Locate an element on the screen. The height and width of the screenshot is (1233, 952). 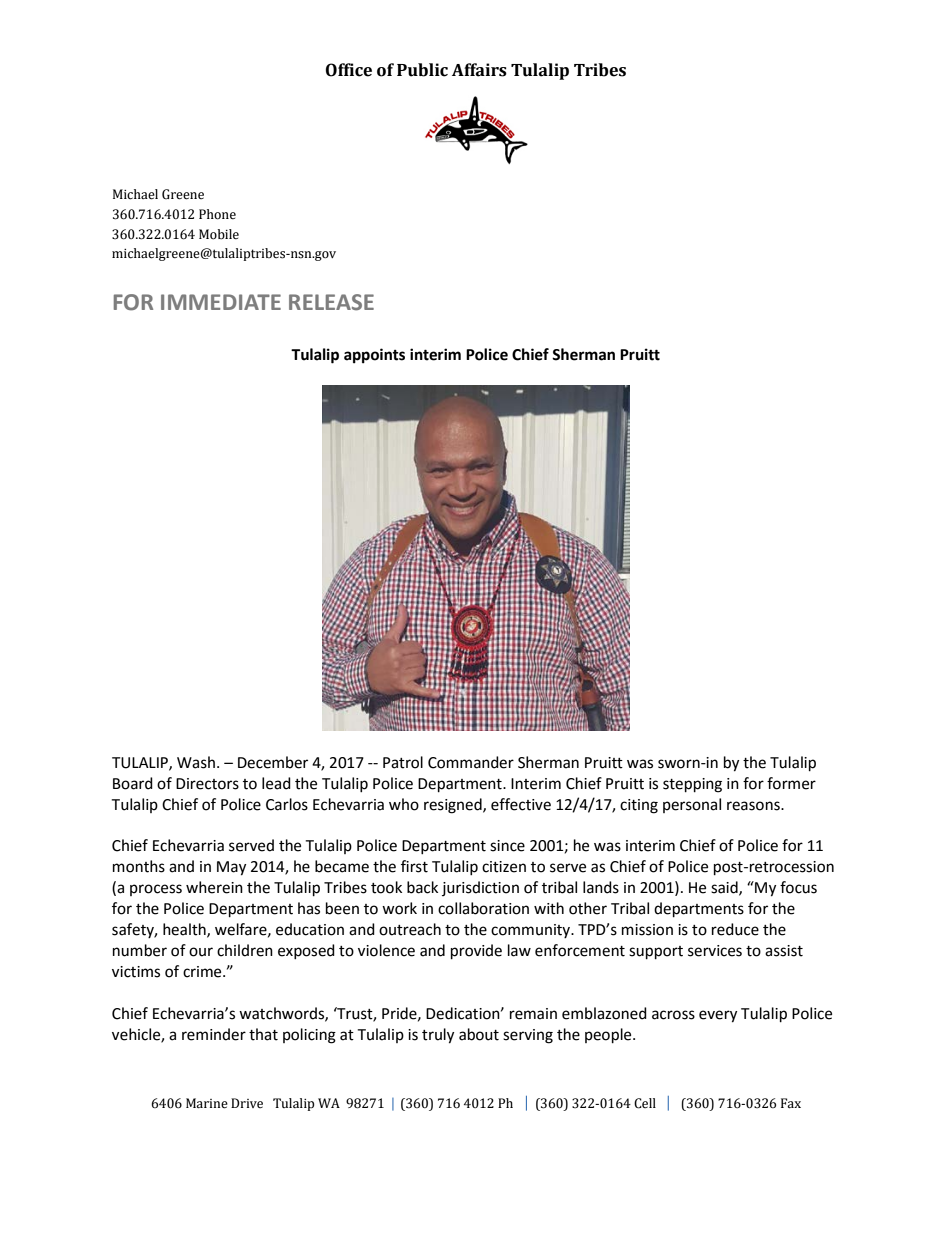
reminder is located at coordinates (214, 1034).
